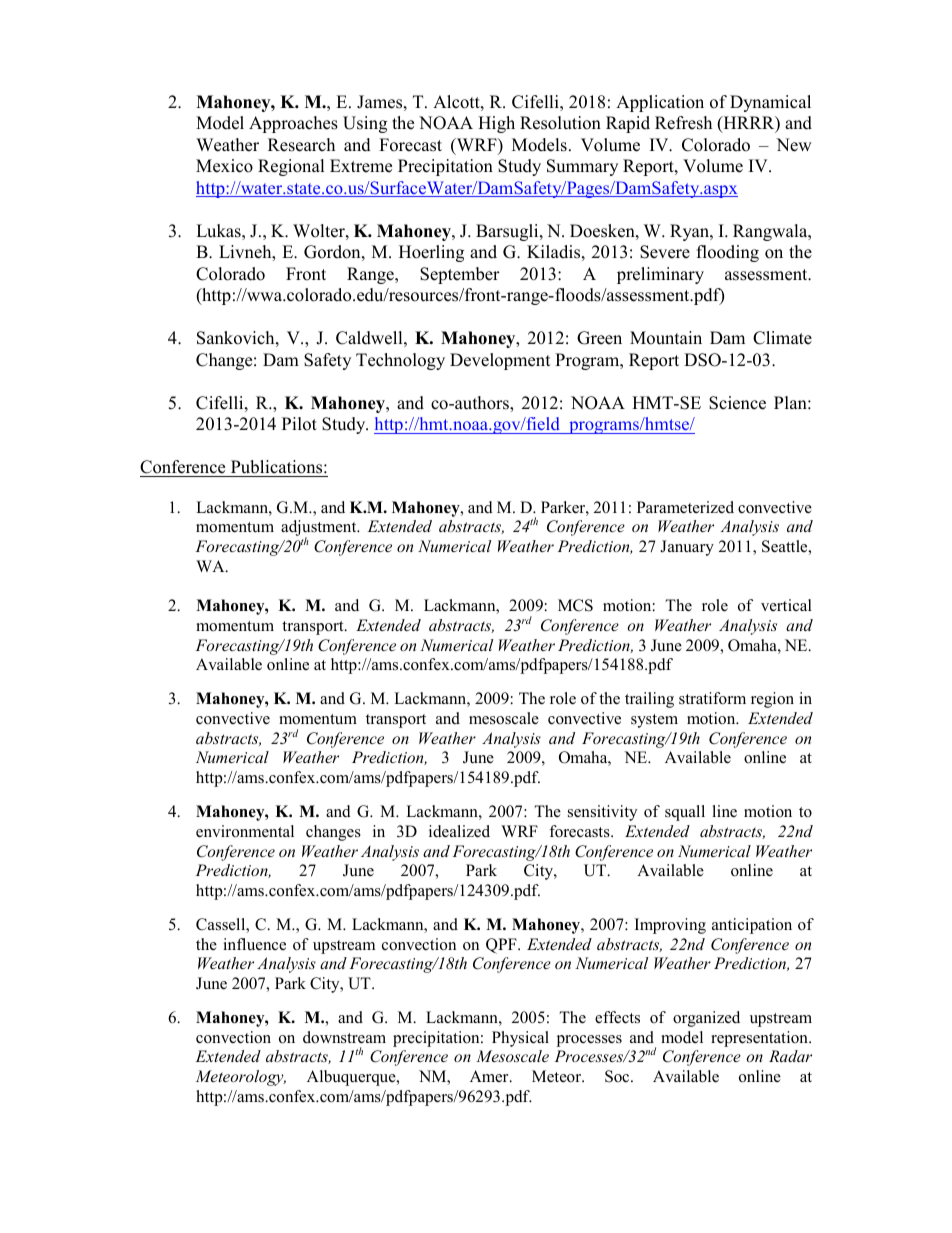  I want to click on Development, so click(500, 361).
